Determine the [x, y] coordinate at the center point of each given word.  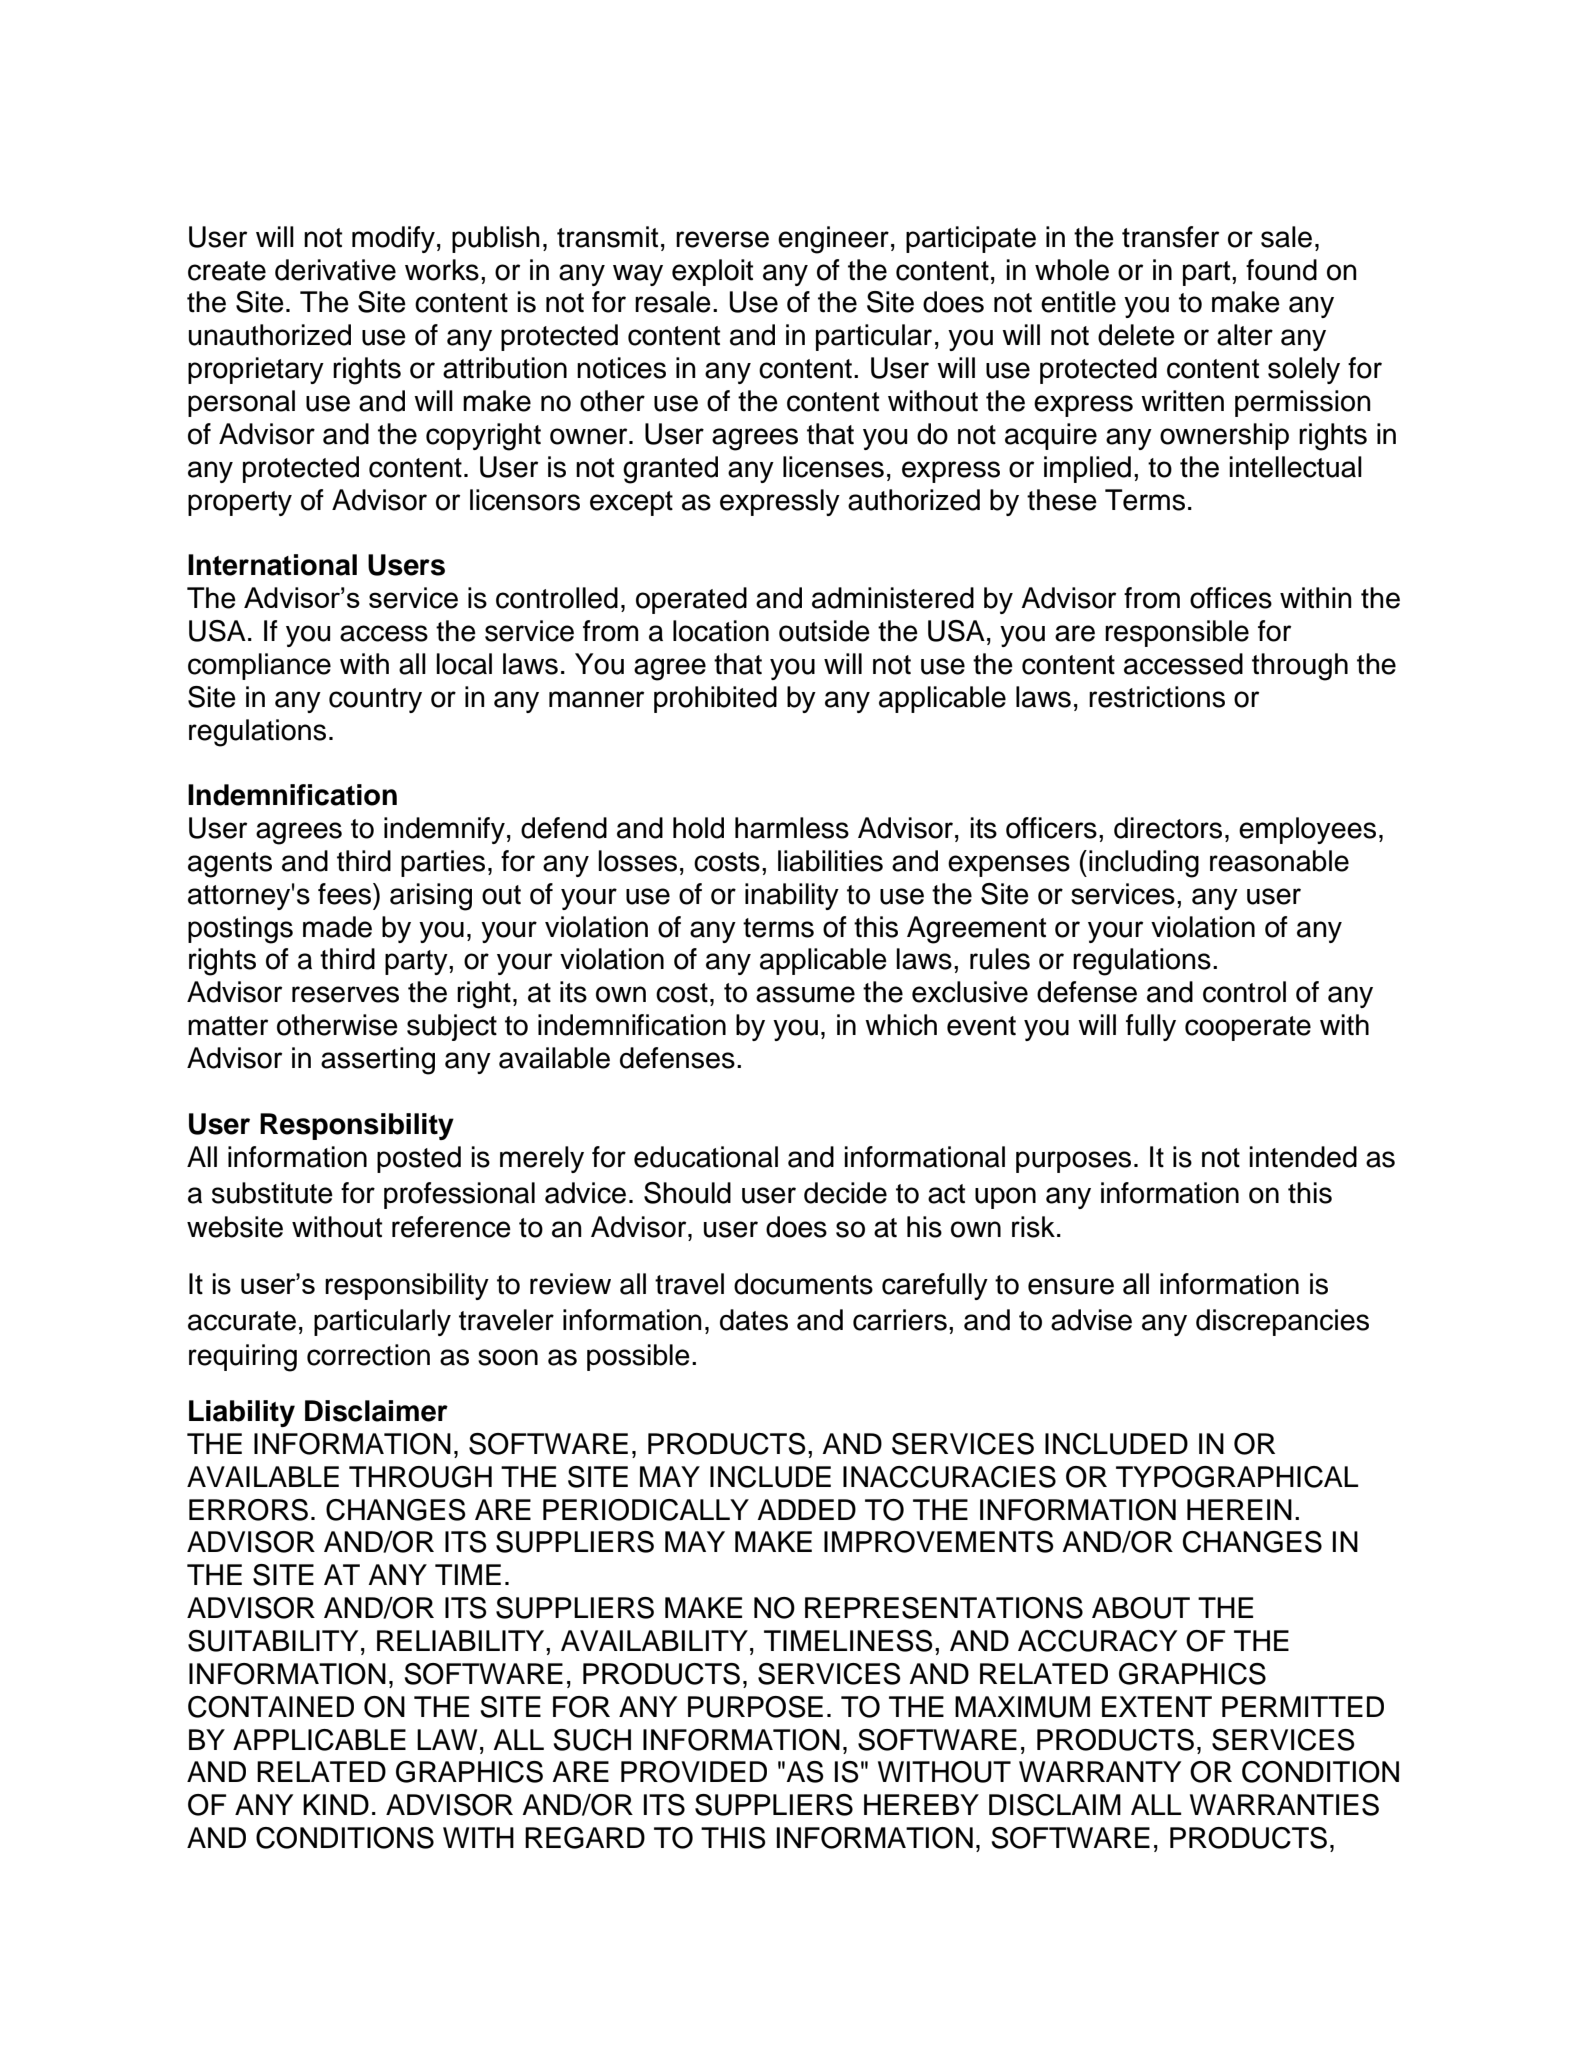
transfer [1170, 237]
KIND [336, 1804]
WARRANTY [1100, 1771]
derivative [335, 270]
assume [805, 994]
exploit [712, 272]
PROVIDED [694, 1772]
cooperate [1248, 1028]
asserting [378, 1061]
